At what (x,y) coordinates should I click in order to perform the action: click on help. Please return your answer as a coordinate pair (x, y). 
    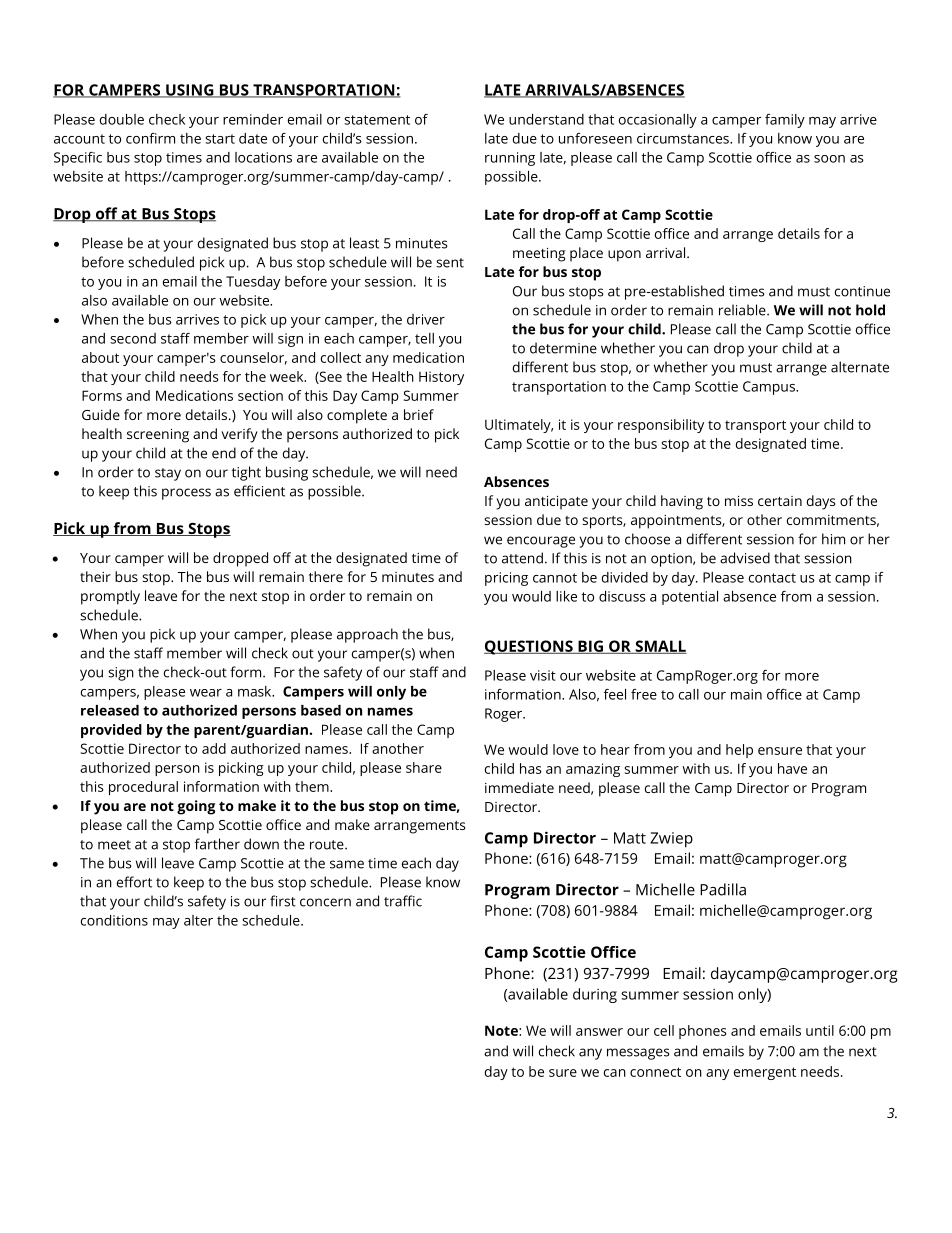
    Looking at the image, I should click on (739, 751).
